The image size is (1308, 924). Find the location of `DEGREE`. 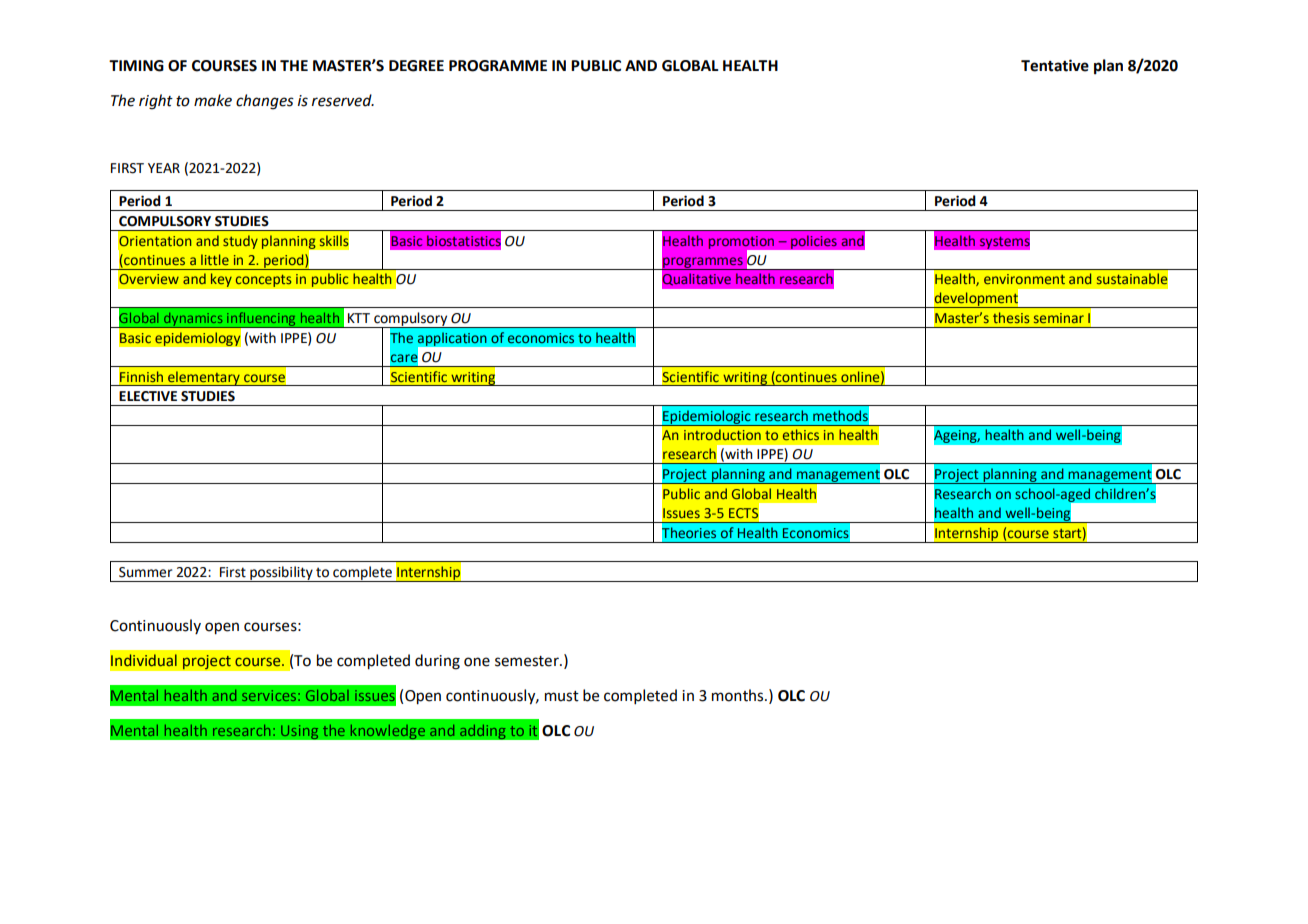

DEGREE is located at coordinates (416, 66).
